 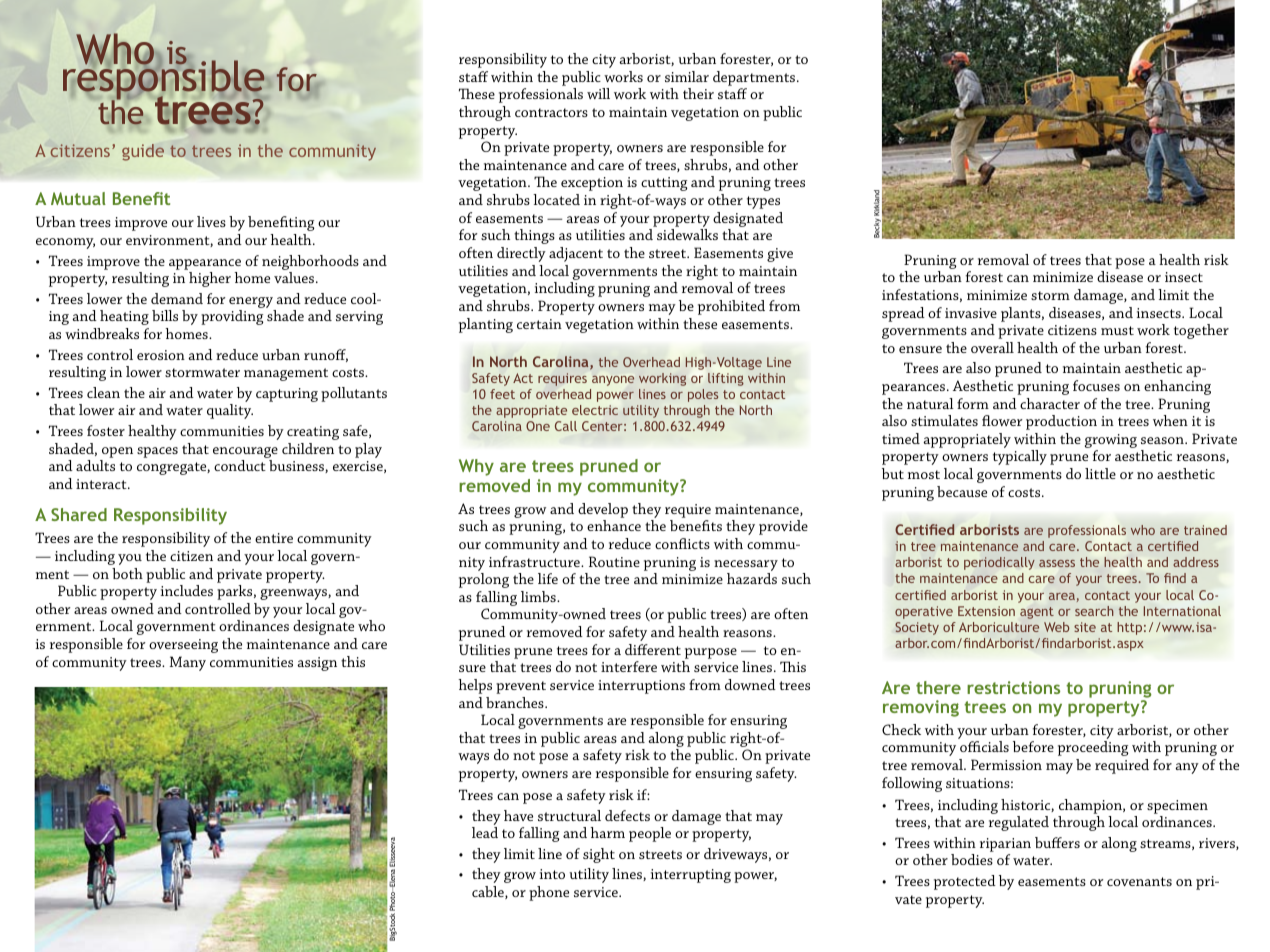 What do you see at coordinates (698, 93) in the document?
I see `their` at bounding box center [698, 93].
